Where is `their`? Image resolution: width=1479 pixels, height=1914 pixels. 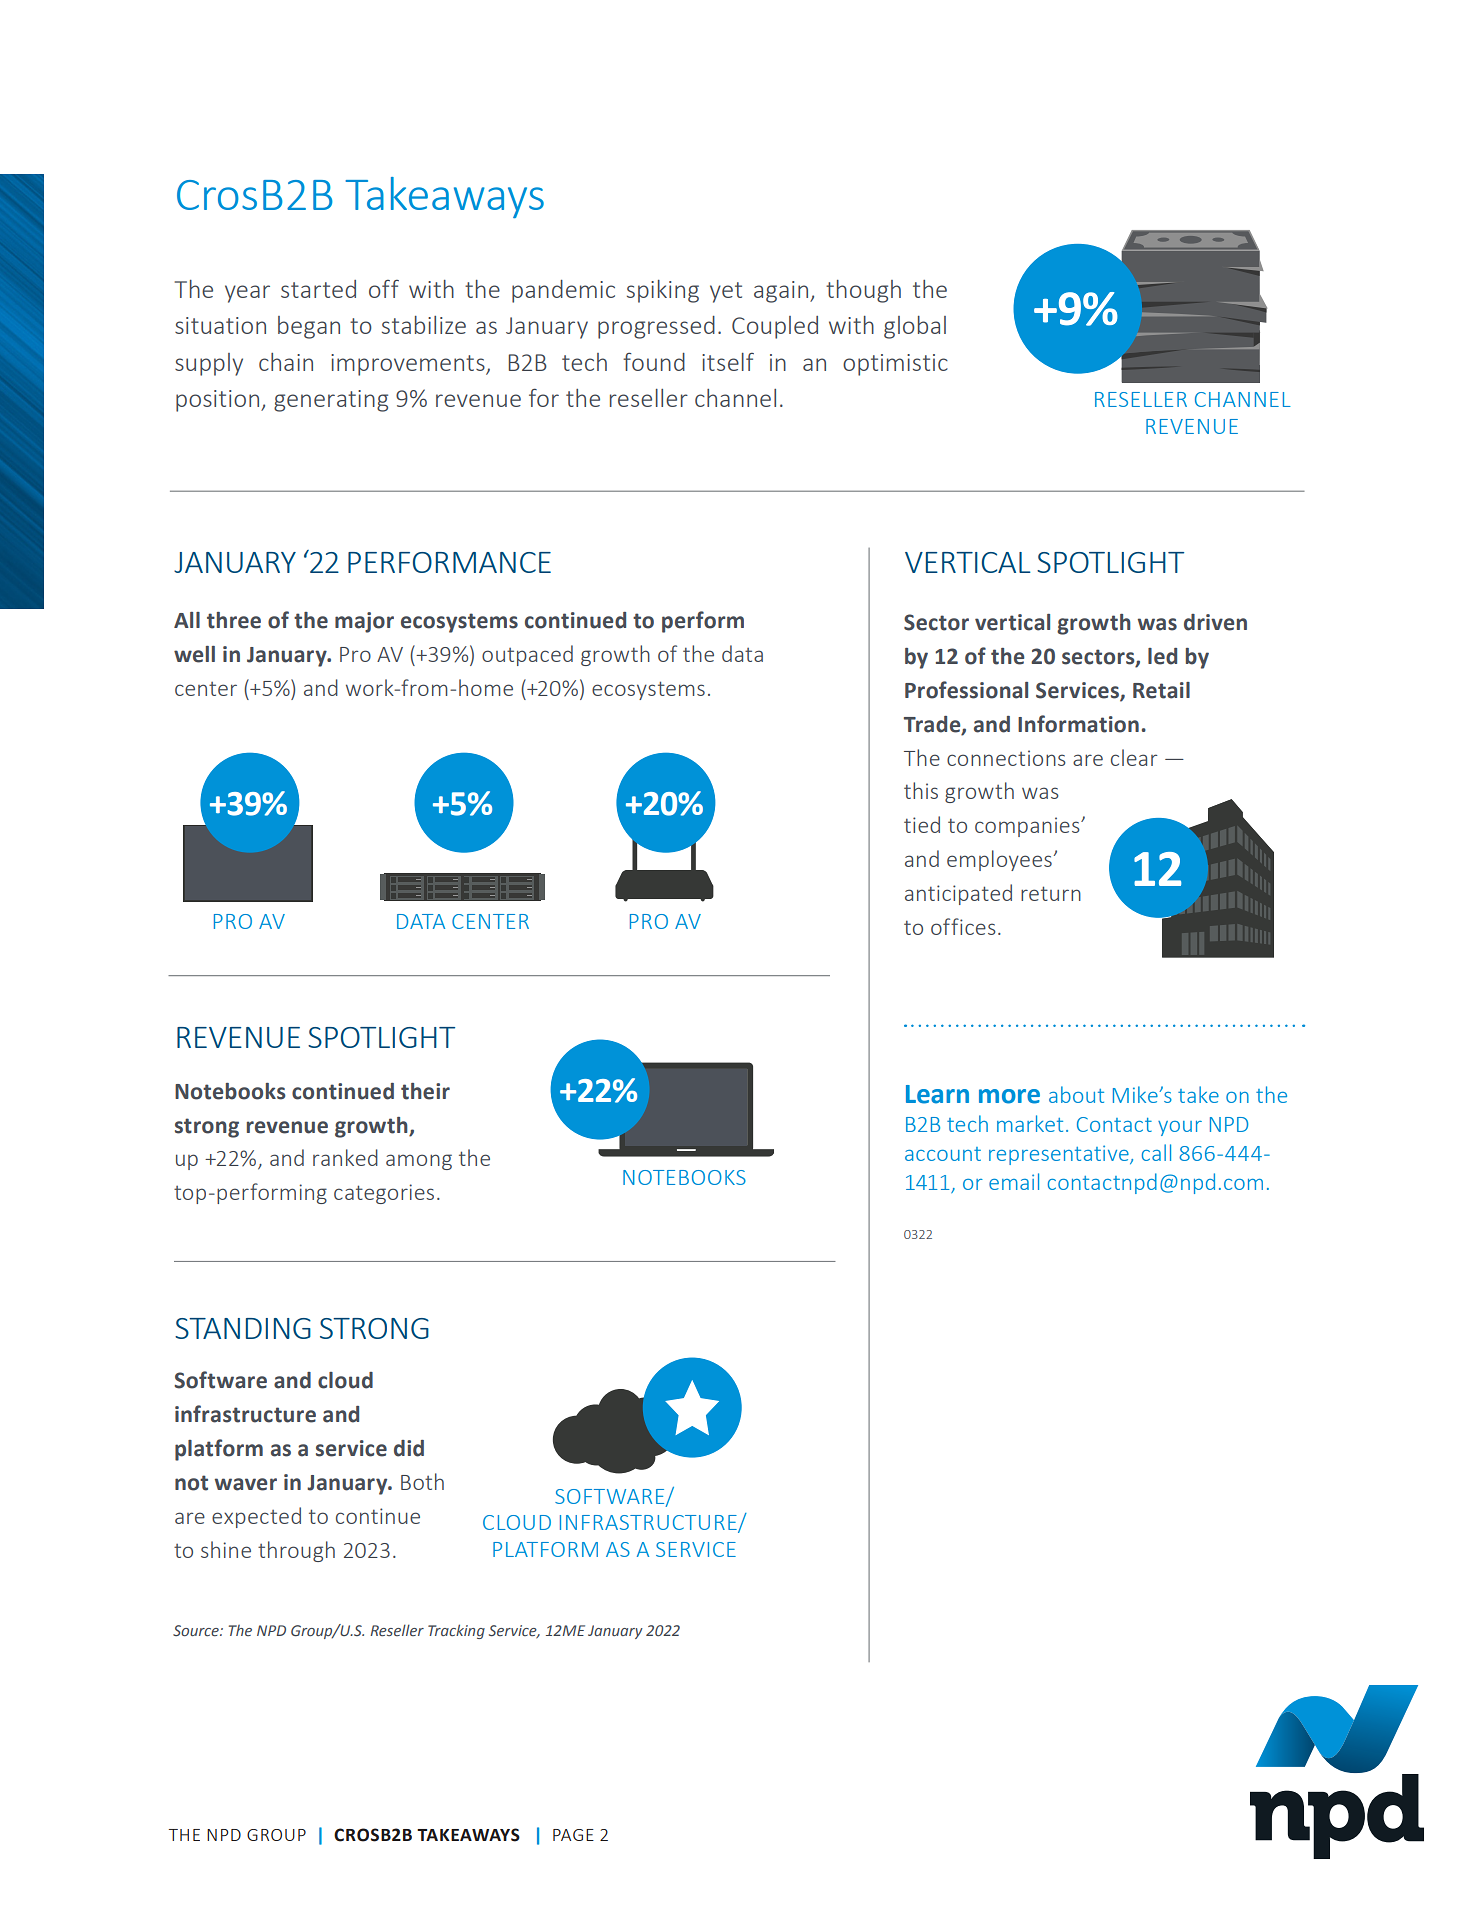
their is located at coordinates (425, 1091).
